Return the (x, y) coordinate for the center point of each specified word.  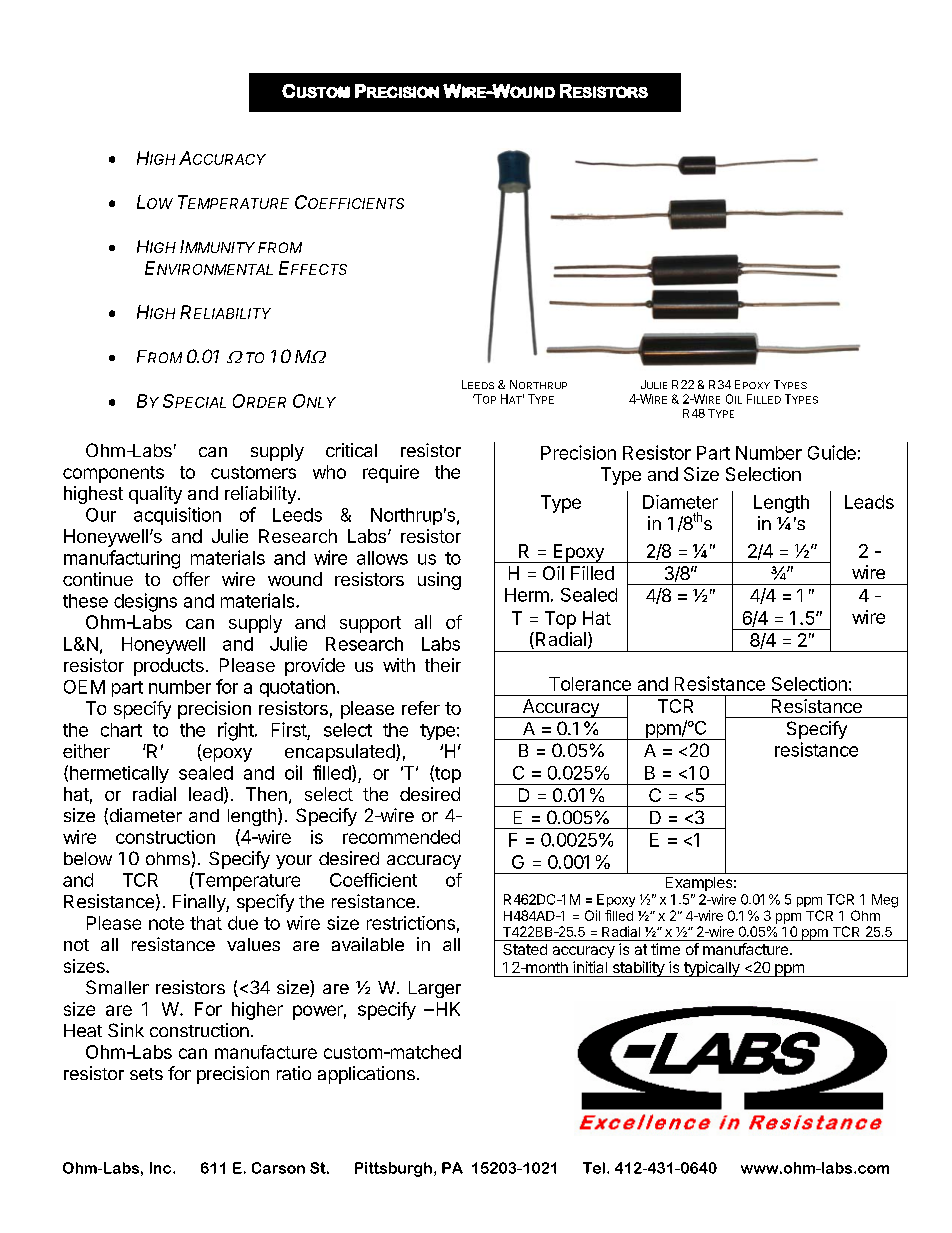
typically (712, 969)
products (169, 667)
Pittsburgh (393, 1169)
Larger (435, 989)
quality (155, 495)
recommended (401, 837)
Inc (162, 1168)
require (391, 474)
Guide (832, 452)
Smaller (117, 987)
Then (266, 794)
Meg (885, 901)
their (443, 665)
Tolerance (590, 684)
